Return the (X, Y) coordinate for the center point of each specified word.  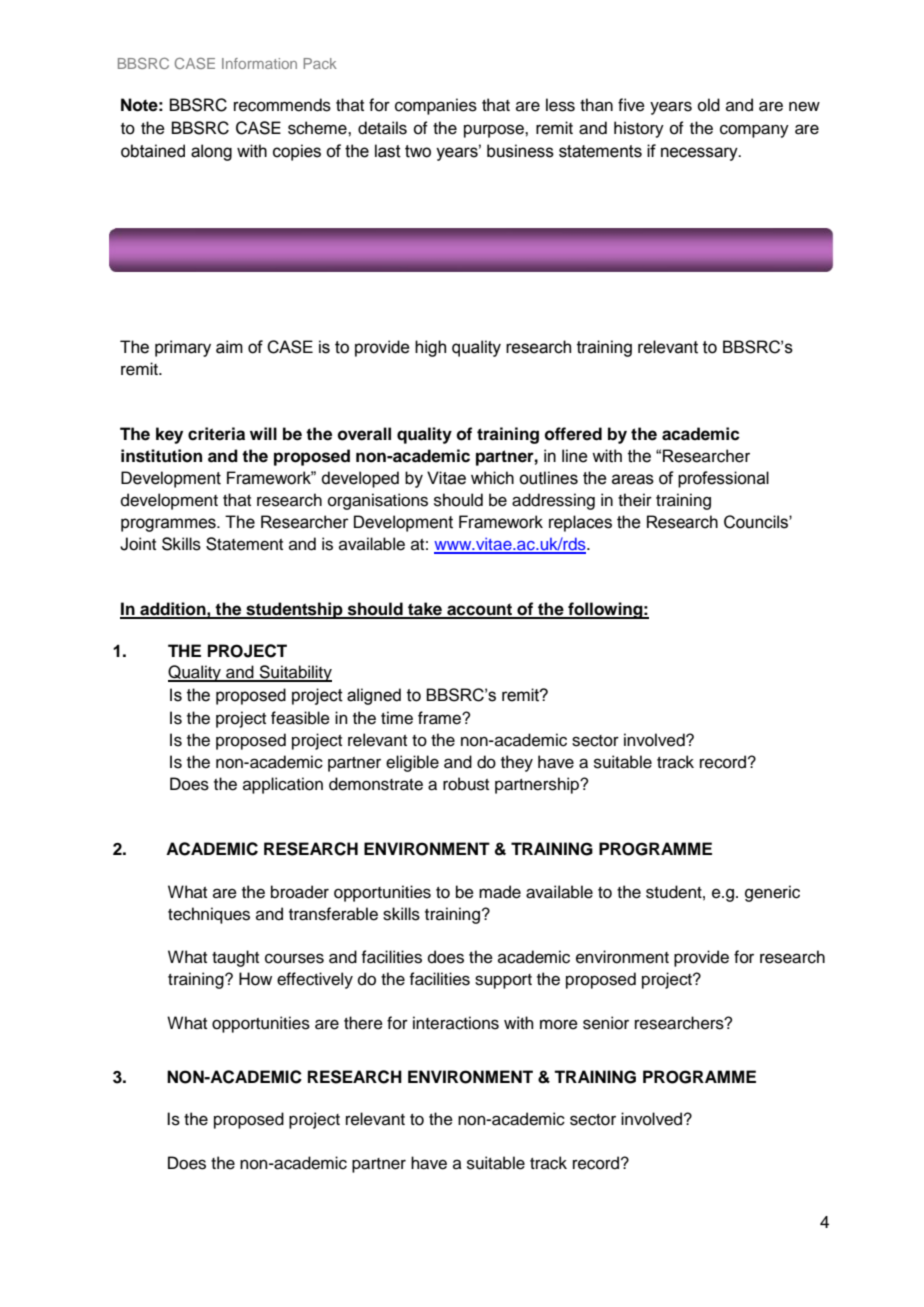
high (430, 348)
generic (772, 893)
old (709, 105)
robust (466, 784)
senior (606, 1023)
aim (229, 347)
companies (436, 106)
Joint (138, 544)
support (503, 981)
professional (723, 479)
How (255, 979)
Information (259, 63)
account (479, 610)
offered (573, 434)
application (283, 785)
